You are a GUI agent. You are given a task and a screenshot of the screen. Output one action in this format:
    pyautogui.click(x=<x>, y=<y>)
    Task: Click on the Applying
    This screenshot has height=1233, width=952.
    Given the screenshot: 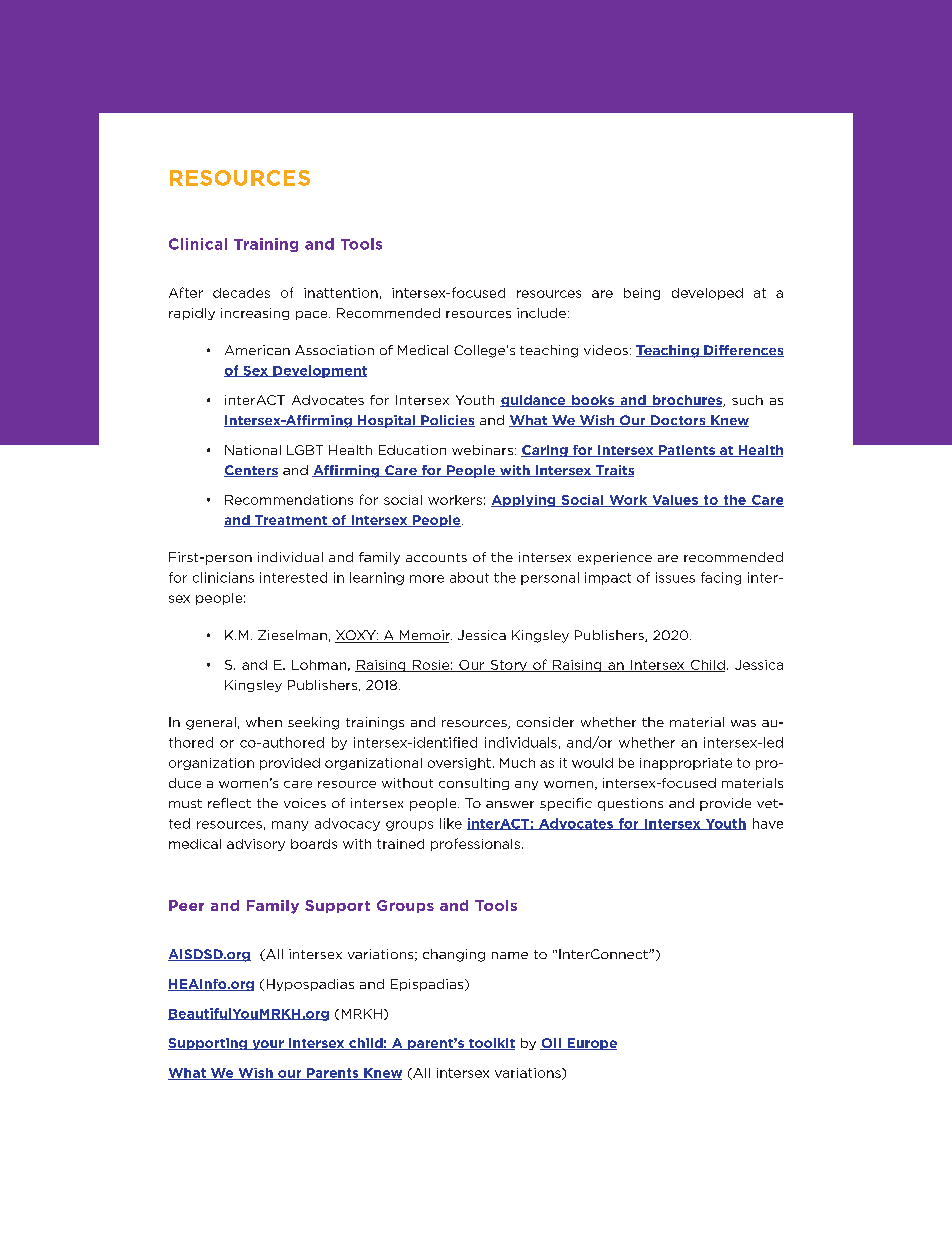 What is the action you would take?
    pyautogui.click(x=524, y=501)
